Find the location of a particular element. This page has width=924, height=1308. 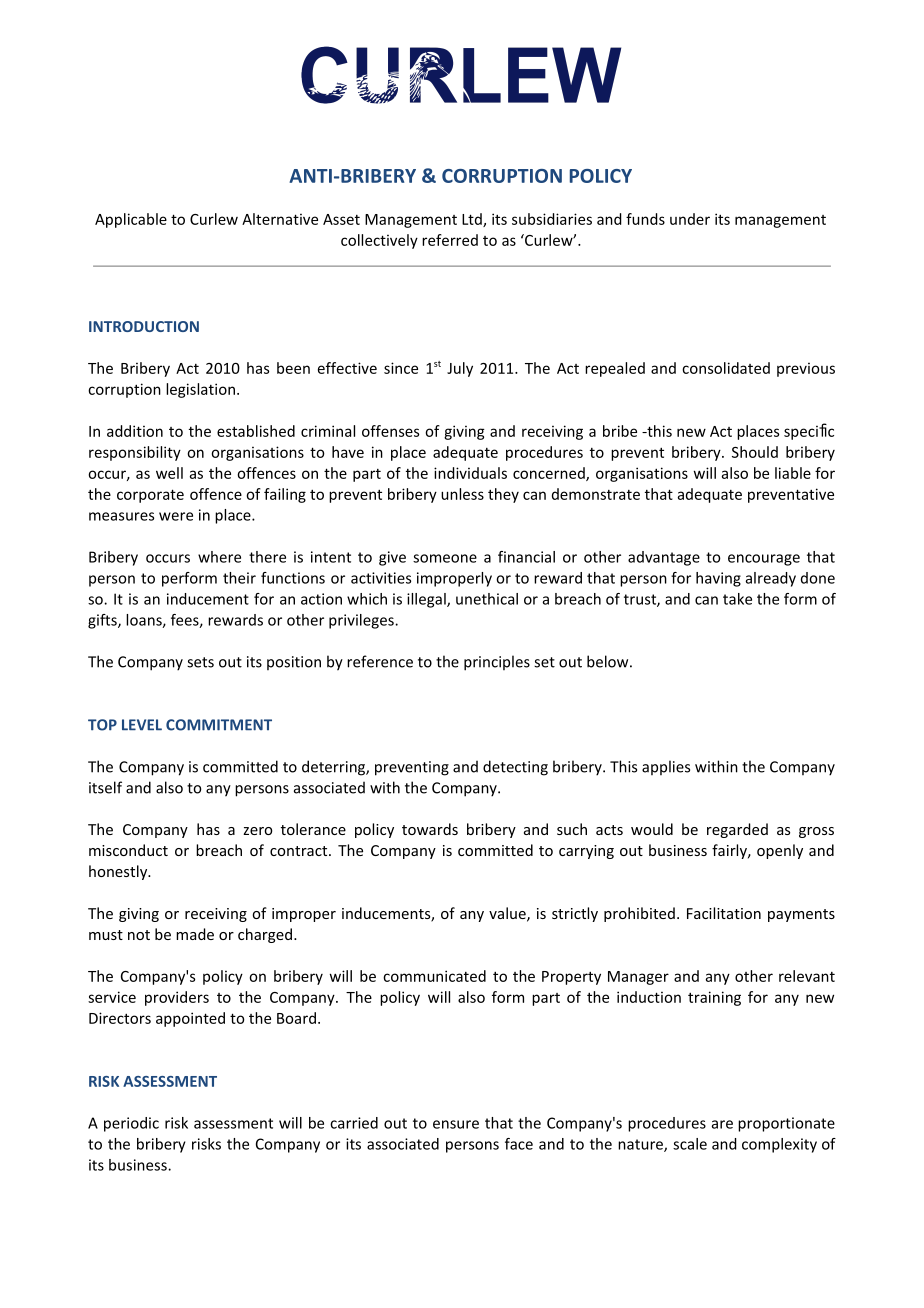

periodic is located at coordinates (131, 1124).
